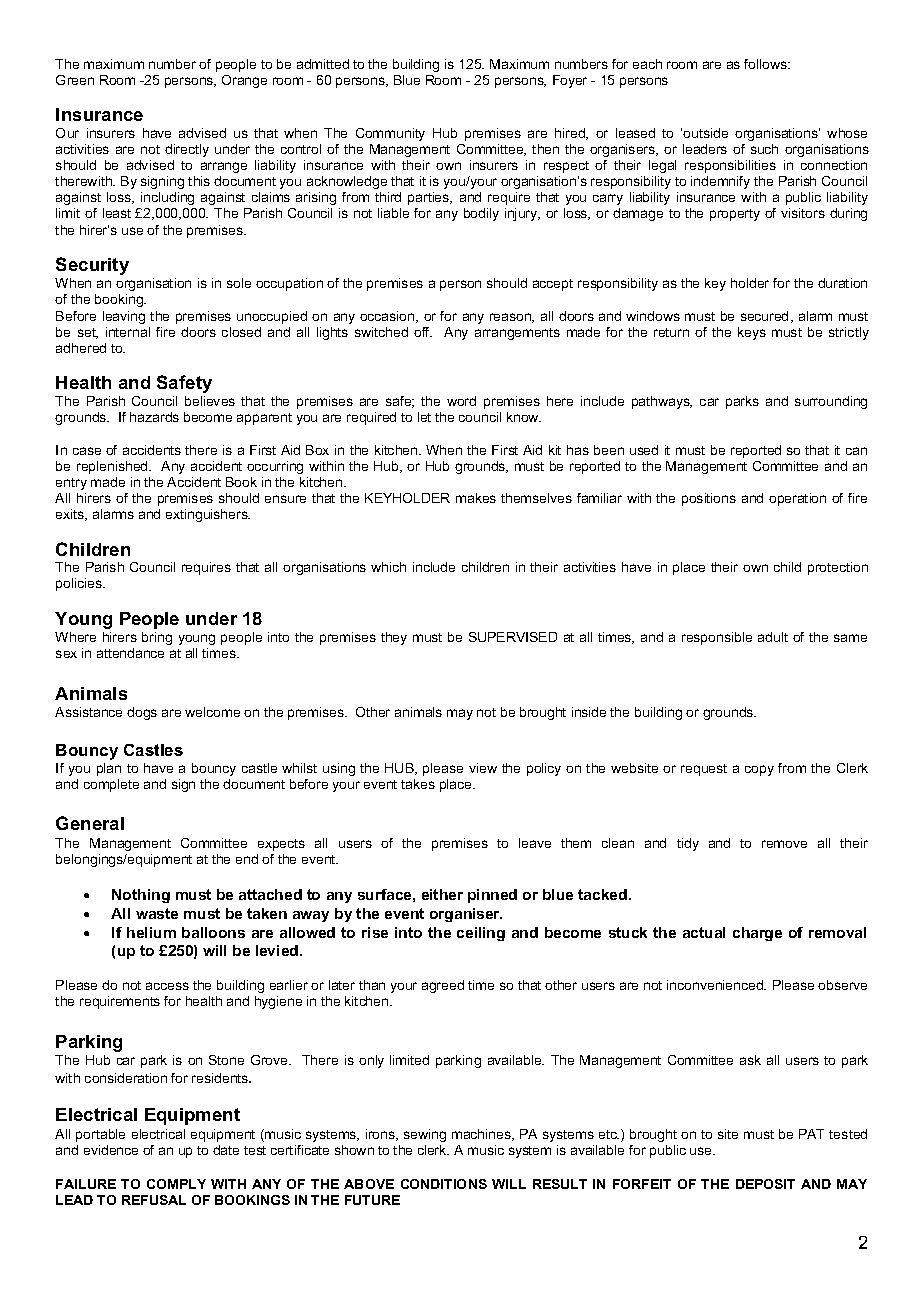  What do you see at coordinates (176, 1184) in the screenshot?
I see `COMPLY` at bounding box center [176, 1184].
